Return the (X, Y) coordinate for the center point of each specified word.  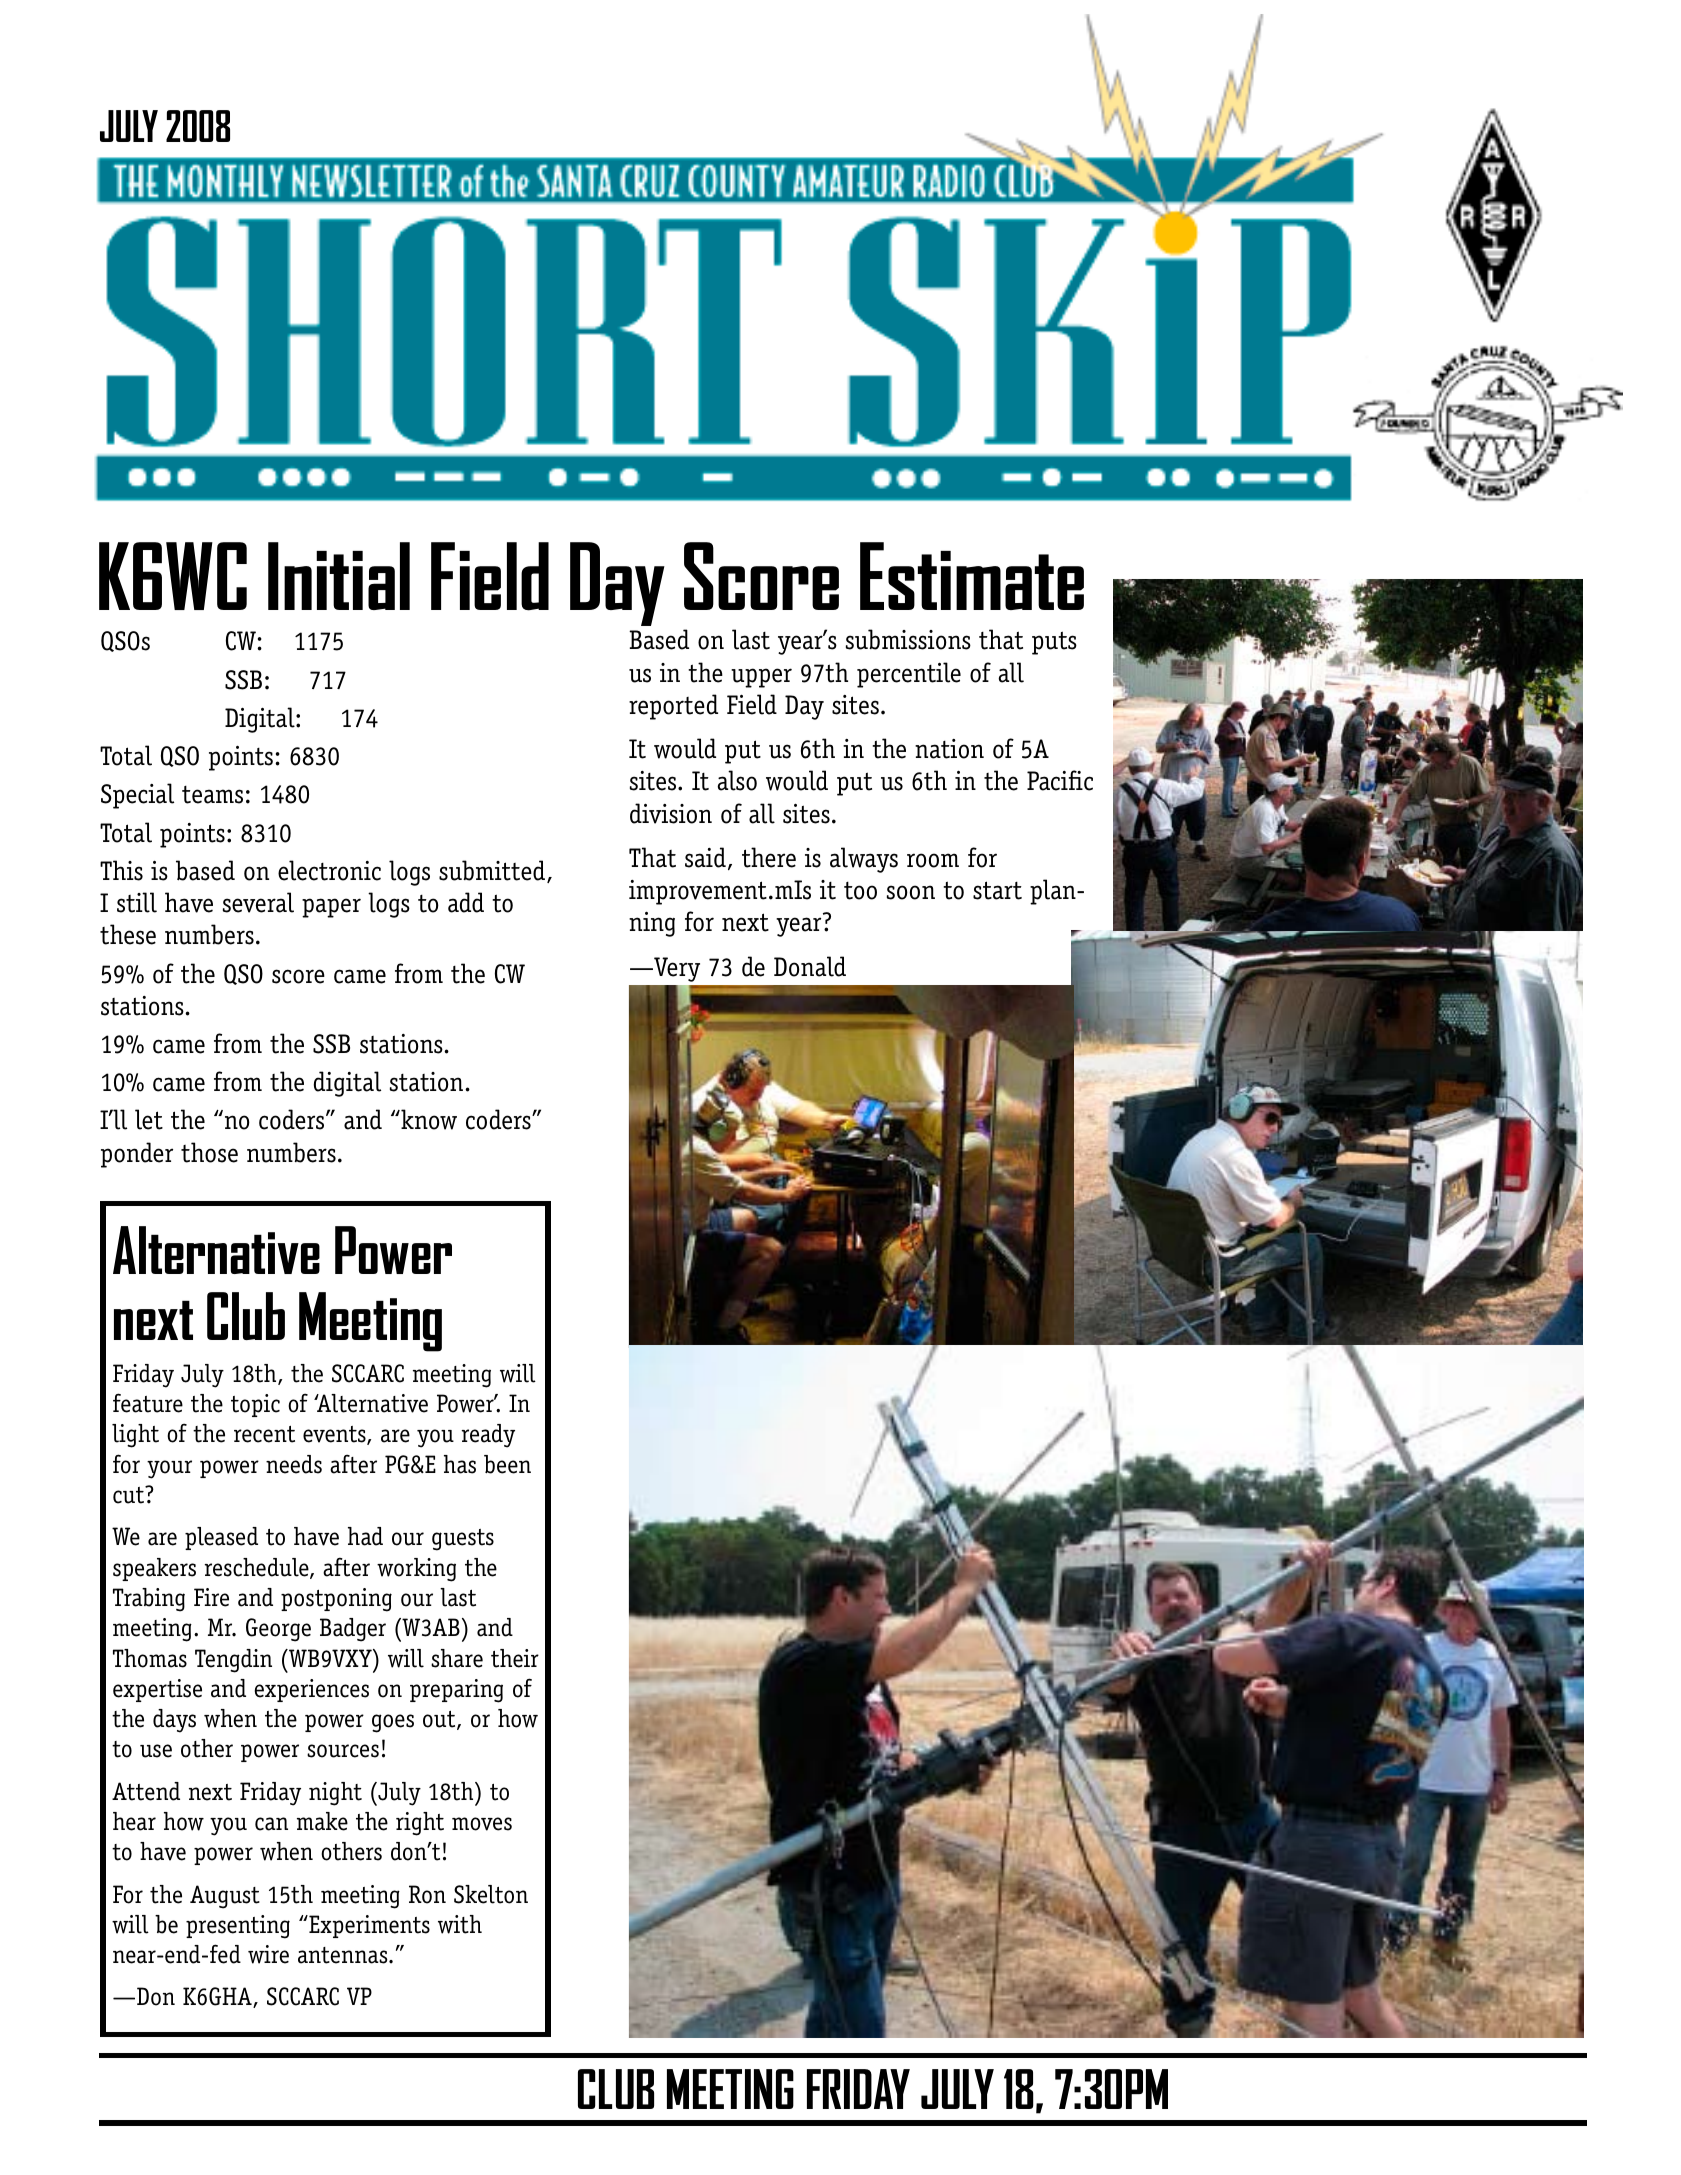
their (515, 1658)
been (507, 1464)
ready (488, 1436)
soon (911, 892)
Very (676, 969)
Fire (211, 1597)
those (209, 1152)
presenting (238, 1927)
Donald (810, 966)
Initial (339, 576)
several (258, 902)
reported (673, 707)
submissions (908, 639)
